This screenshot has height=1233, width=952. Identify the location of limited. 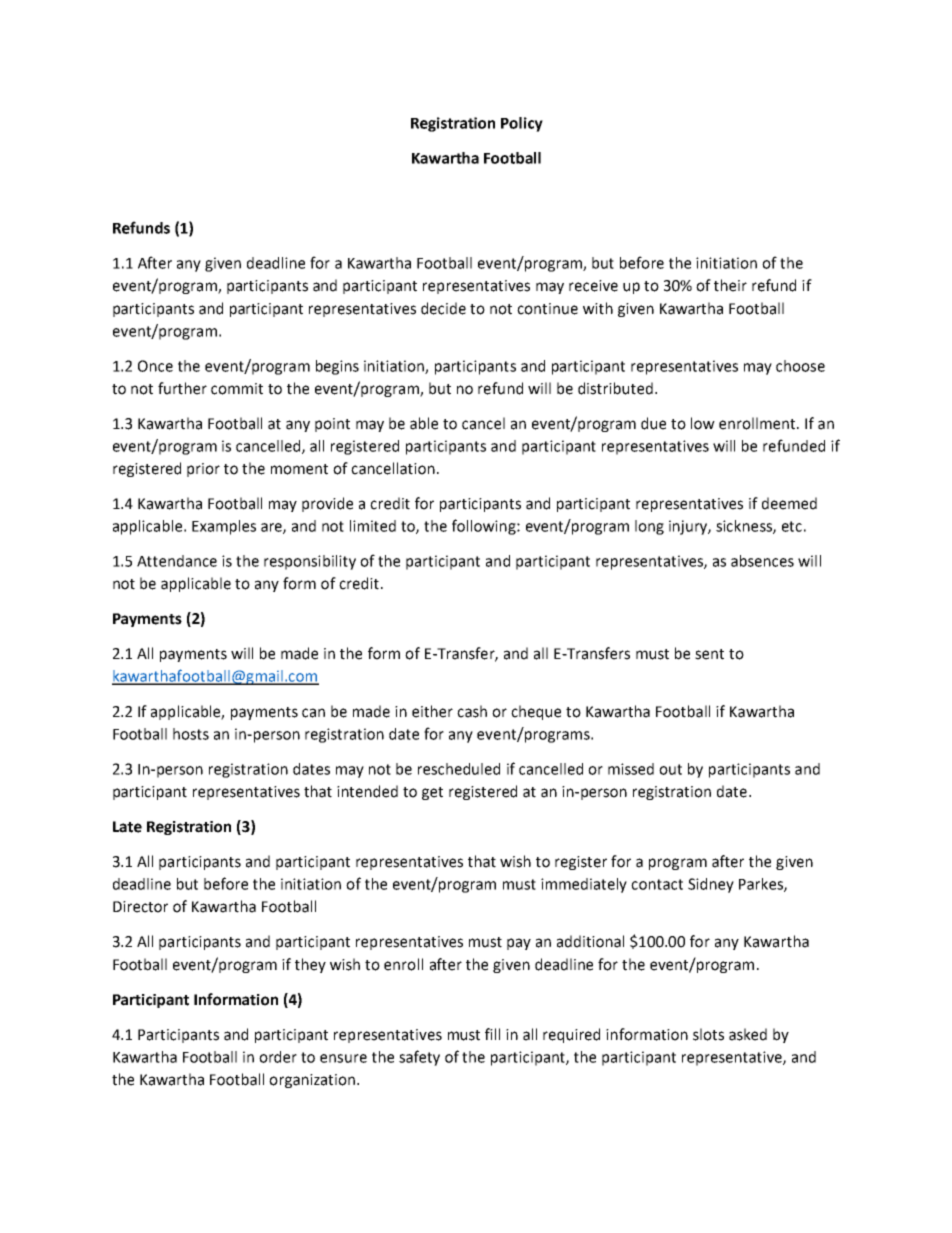
(373, 526).
